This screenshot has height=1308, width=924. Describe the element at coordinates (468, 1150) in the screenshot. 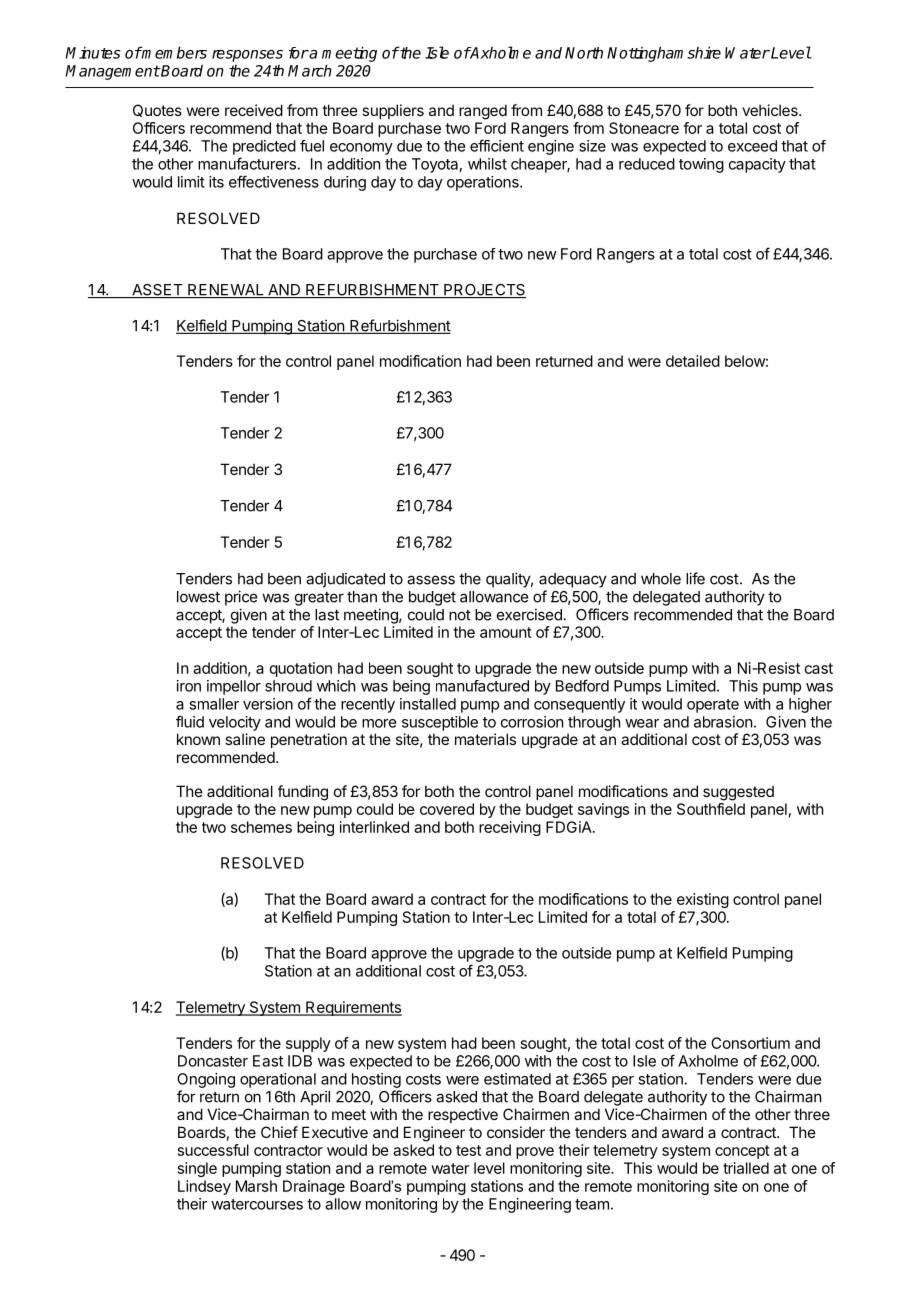

I see `test` at that location.
